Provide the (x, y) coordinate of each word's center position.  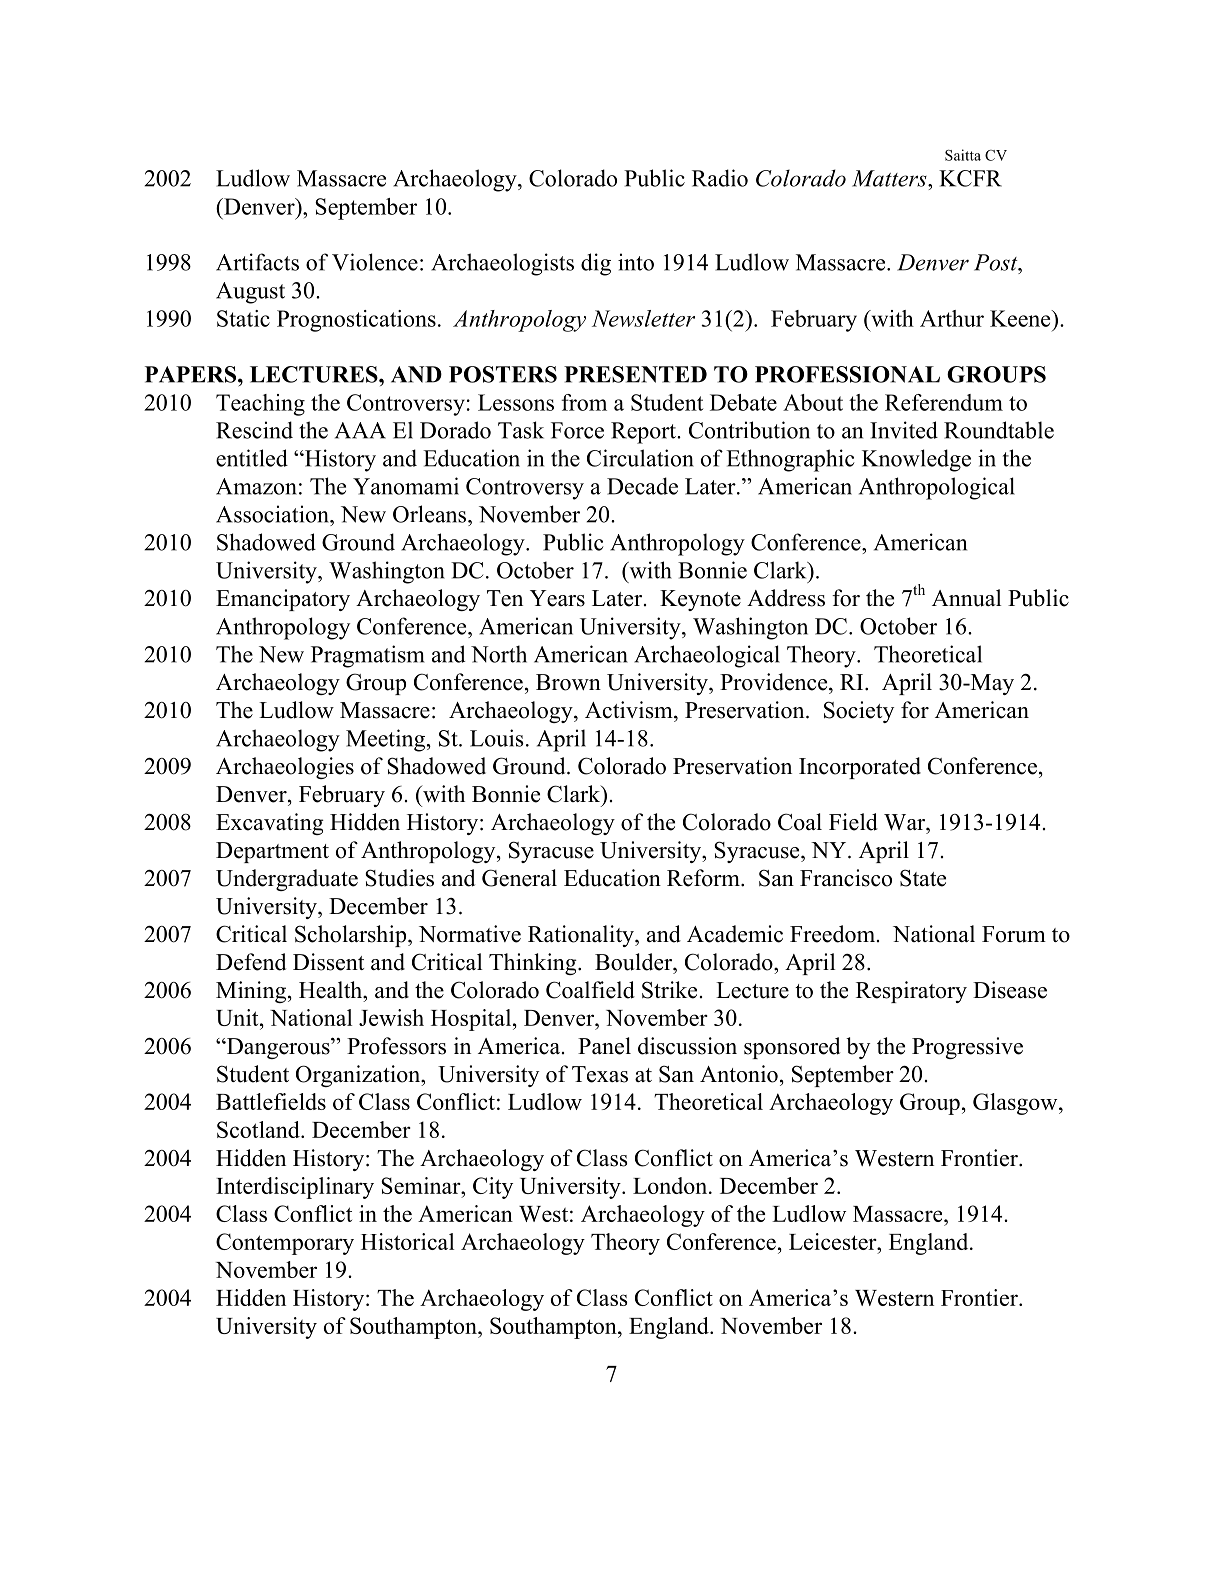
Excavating (270, 824)
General (519, 878)
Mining (251, 992)
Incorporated (860, 768)
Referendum (944, 402)
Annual (966, 598)
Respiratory (911, 992)
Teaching (260, 405)
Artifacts (257, 262)
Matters (890, 178)
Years (557, 598)
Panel (604, 1046)
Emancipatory (283, 600)
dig (596, 264)
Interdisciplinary (295, 1188)
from (584, 402)
